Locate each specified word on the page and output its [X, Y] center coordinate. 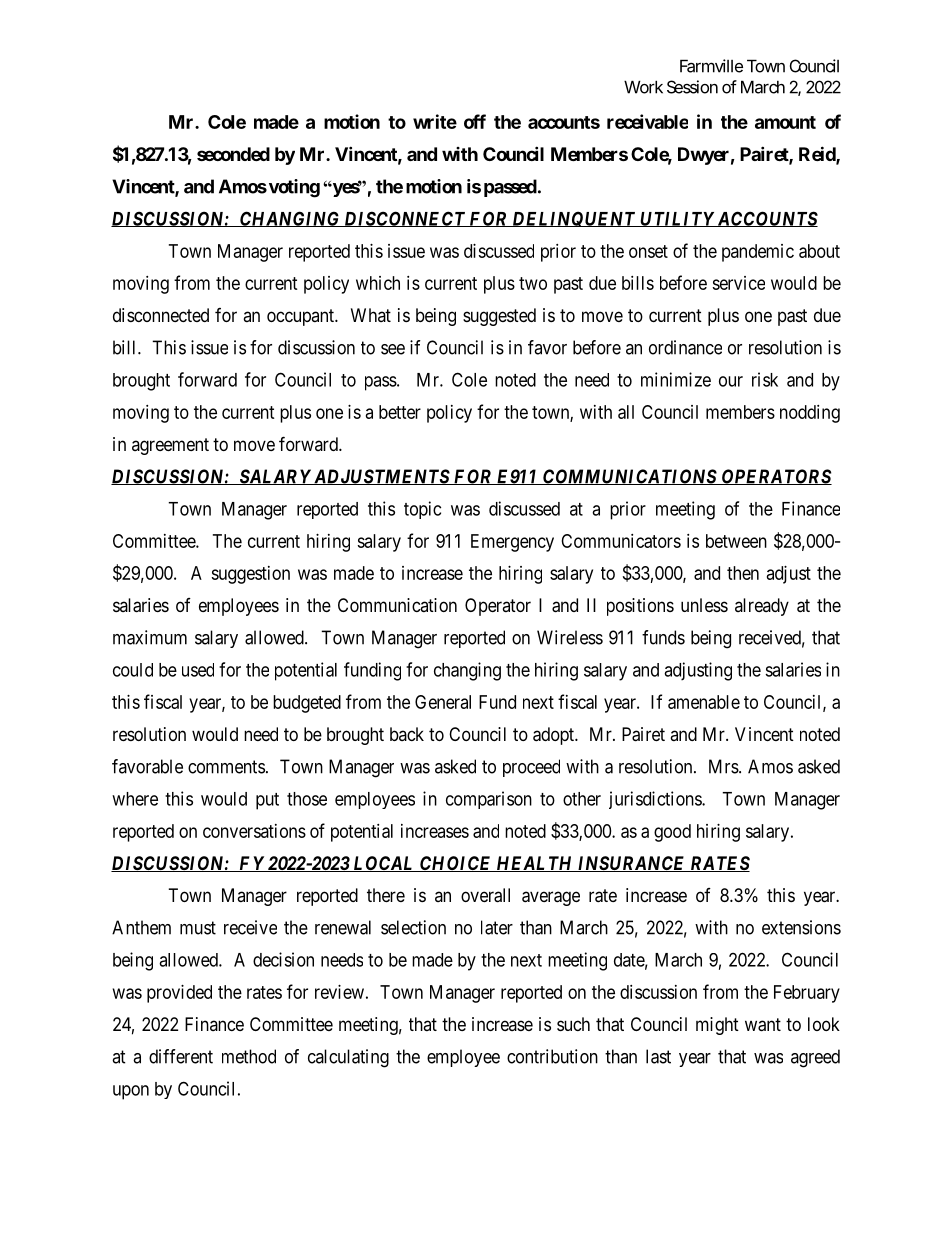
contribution [552, 1056]
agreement [170, 446]
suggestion [250, 575]
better [400, 412]
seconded [233, 154]
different [181, 1056]
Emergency [512, 543]
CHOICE [456, 864]
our [731, 381]
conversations [254, 831]
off [475, 121]
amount [785, 122]
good [672, 833]
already [762, 607]
